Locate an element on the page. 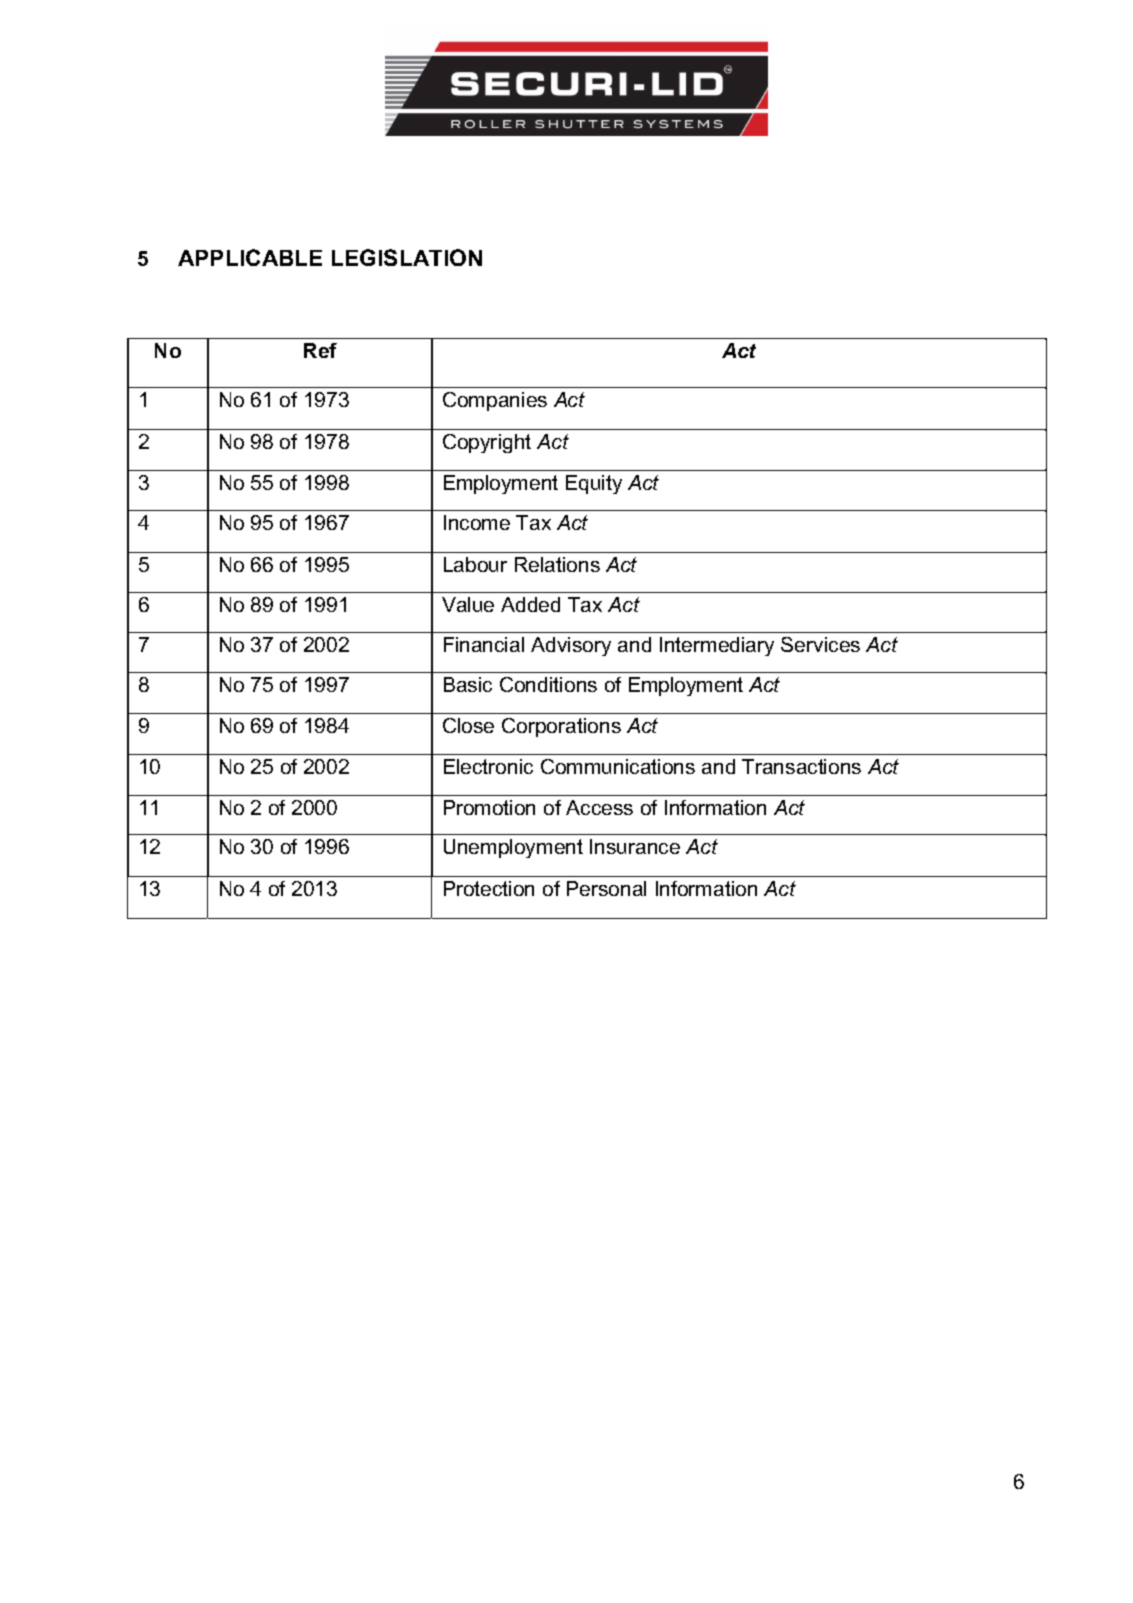 This document has height=1603, width=1133. Protection is located at coordinates (489, 888).
